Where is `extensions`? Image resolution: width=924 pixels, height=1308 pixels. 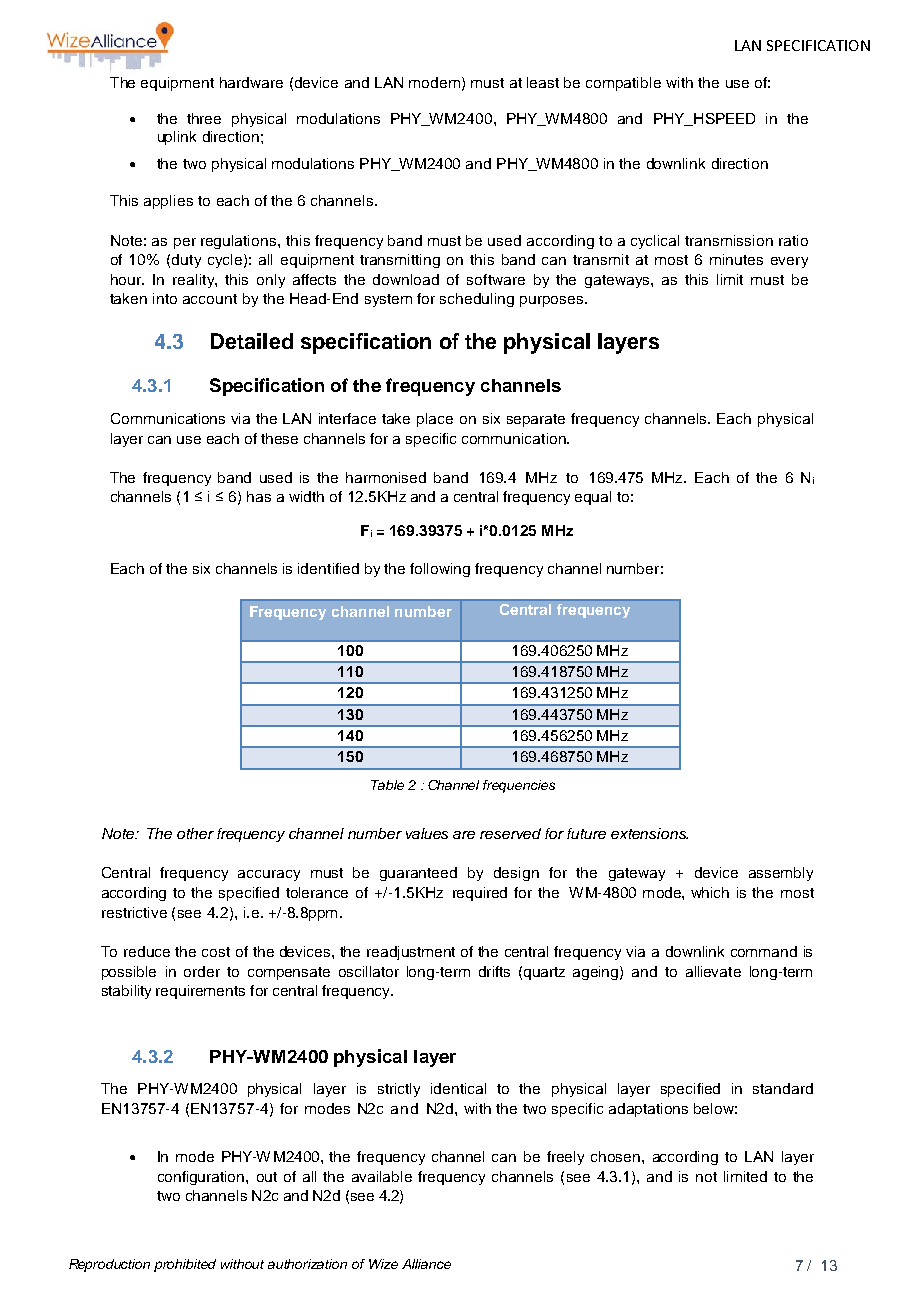 extensions is located at coordinates (649, 833).
